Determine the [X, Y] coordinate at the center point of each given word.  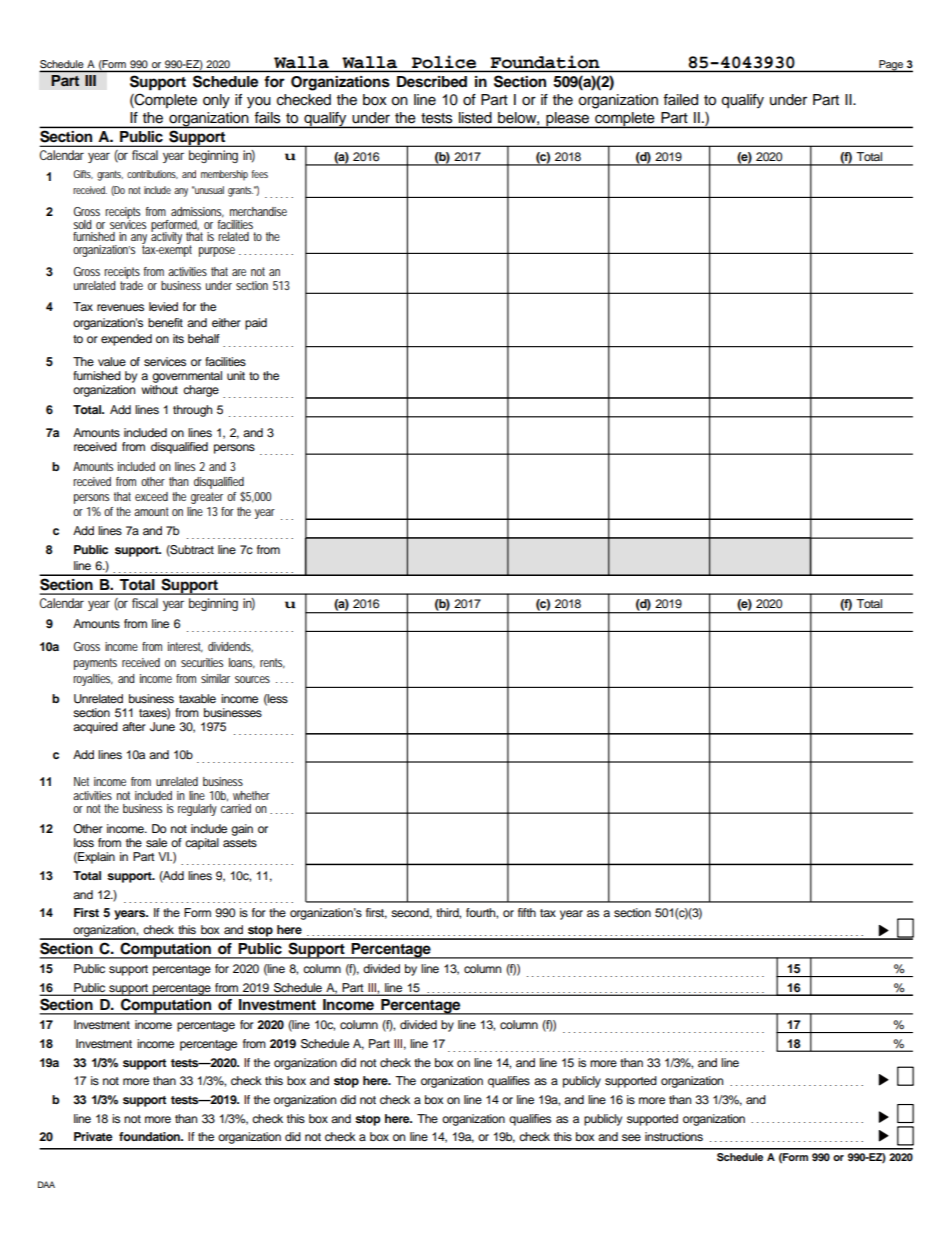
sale [156, 842]
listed [475, 117]
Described [432, 82]
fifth [527, 912]
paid [256, 324]
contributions [152, 174]
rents [272, 663]
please [567, 120]
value [112, 361]
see [631, 1137]
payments [95, 664]
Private [93, 1136]
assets [240, 843]
